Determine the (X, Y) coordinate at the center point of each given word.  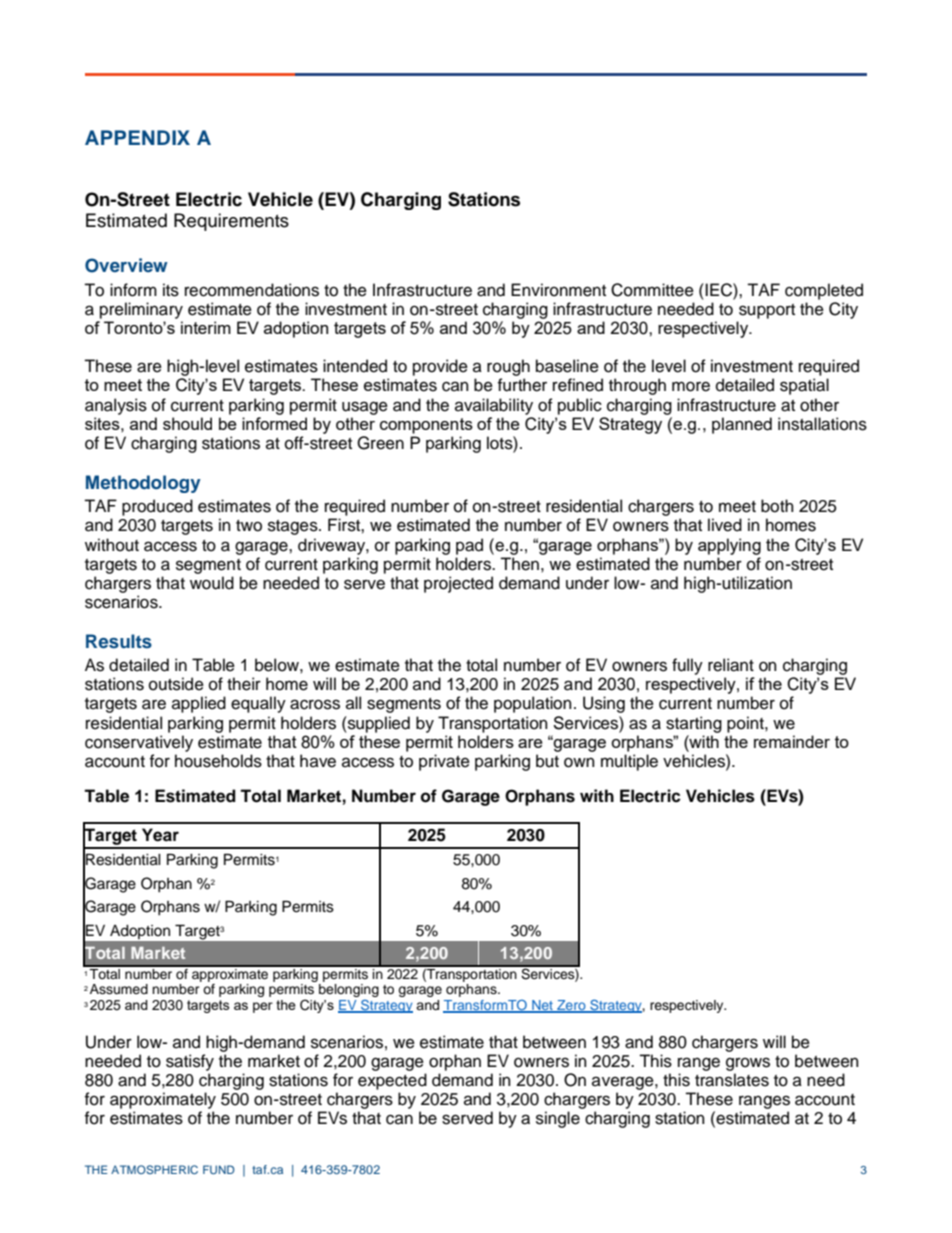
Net (542, 1006)
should (187, 423)
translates (732, 1080)
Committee (652, 290)
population (533, 704)
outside (176, 684)
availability (494, 406)
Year (160, 835)
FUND (219, 1169)
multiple (629, 762)
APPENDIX (137, 137)
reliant (731, 665)
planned (742, 425)
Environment (558, 290)
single (558, 1119)
